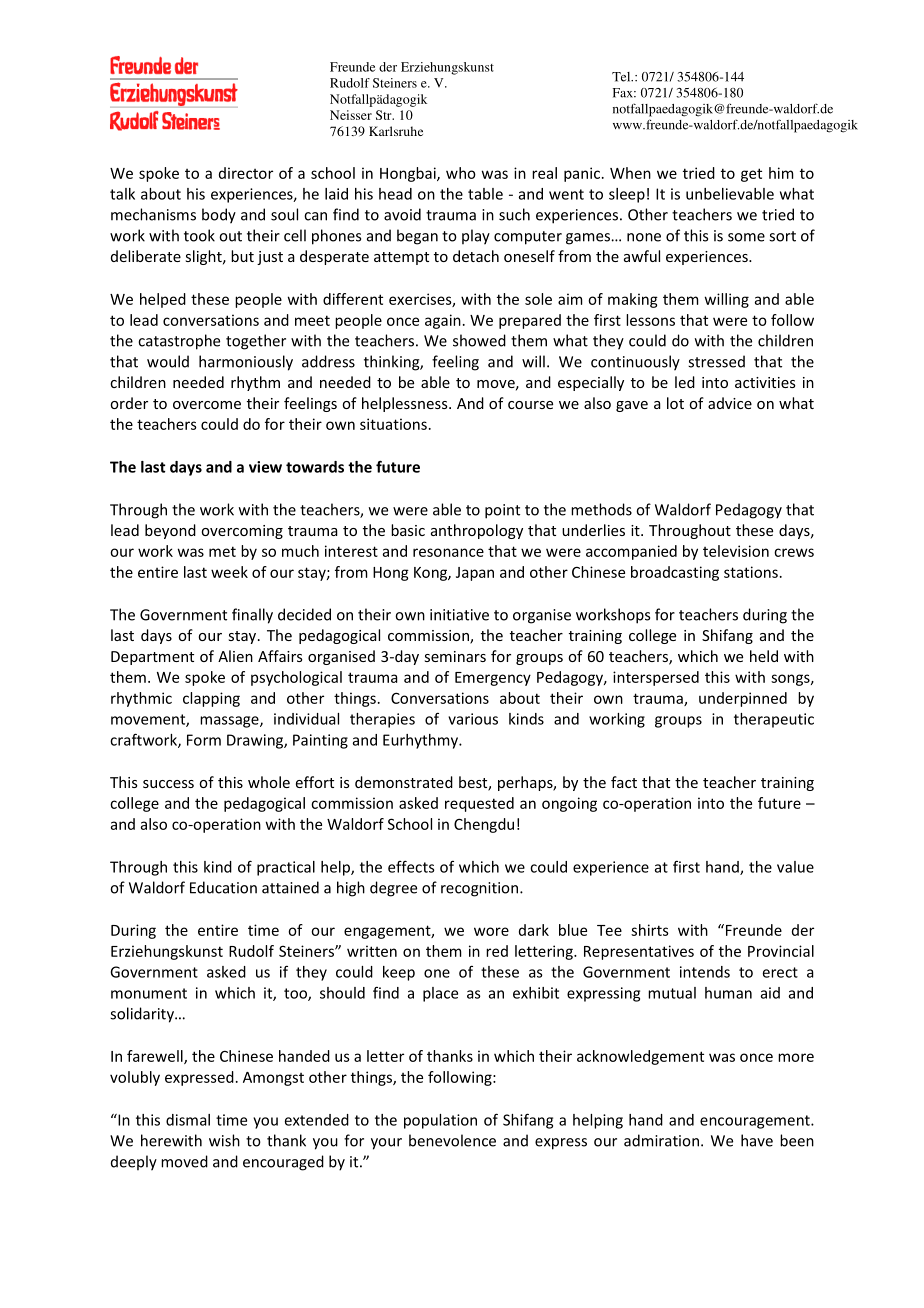 The image size is (924, 1308). I want to click on Karlsruhe, so click(396, 131).
